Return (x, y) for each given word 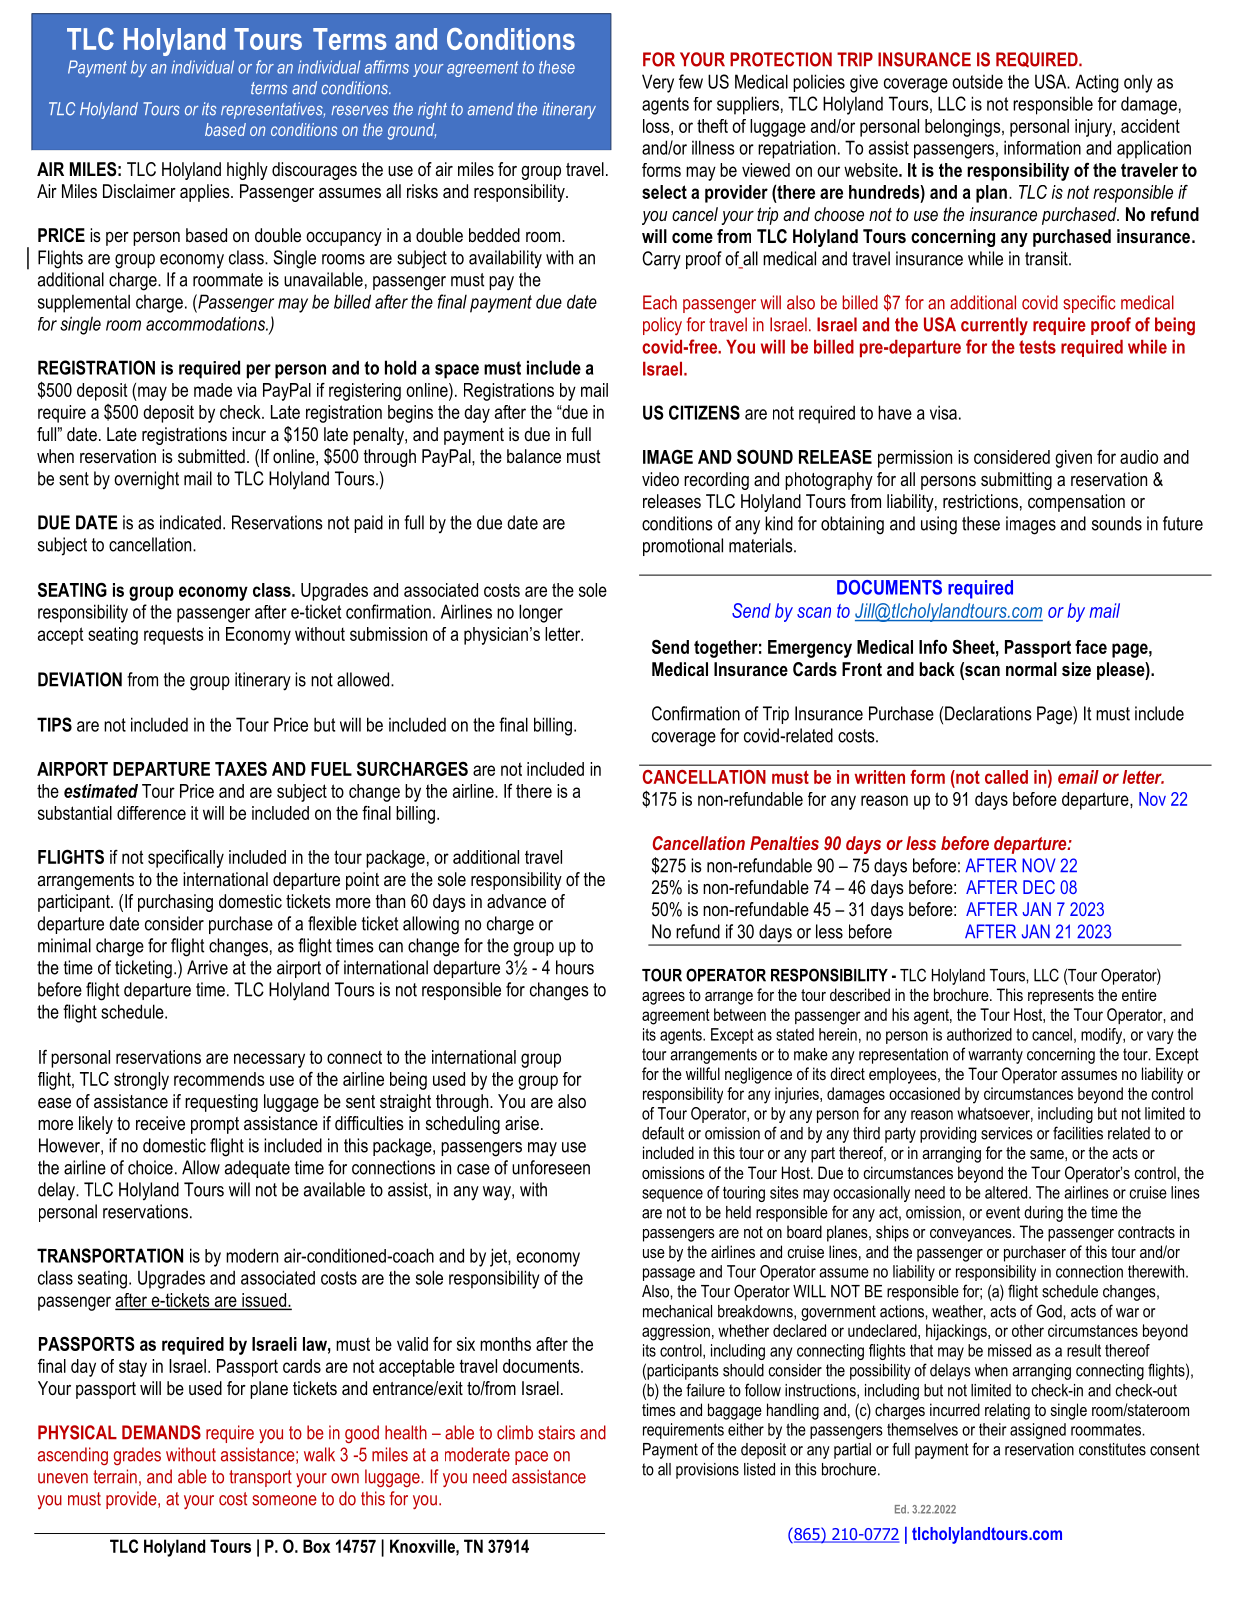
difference (151, 813)
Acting (1096, 83)
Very (658, 83)
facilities (1078, 1133)
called (1006, 777)
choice (150, 1167)
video (660, 479)
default (663, 1133)
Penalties (784, 843)
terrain (115, 1476)
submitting (1016, 481)
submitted (211, 456)
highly (247, 171)
